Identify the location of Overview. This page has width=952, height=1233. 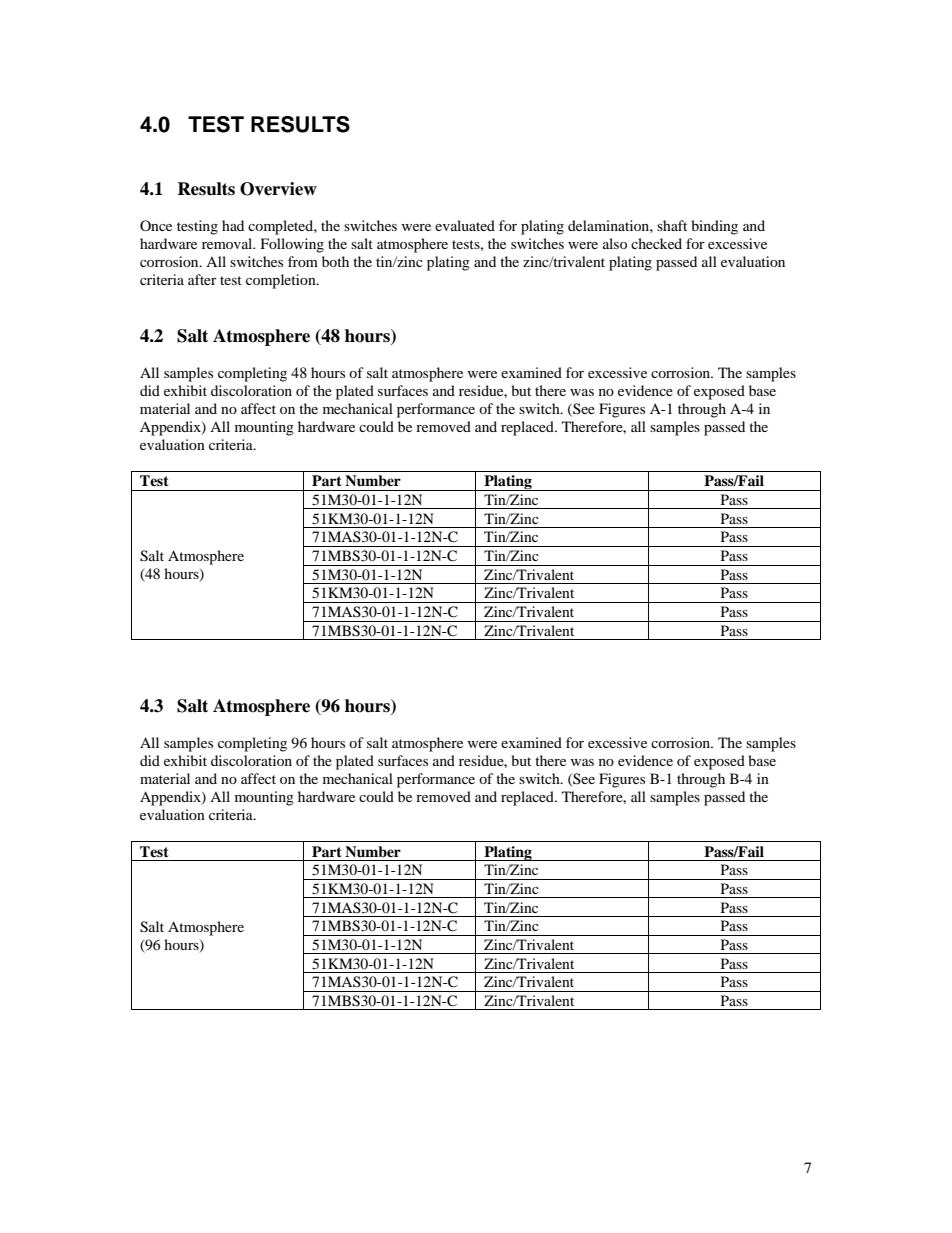
(278, 189).
